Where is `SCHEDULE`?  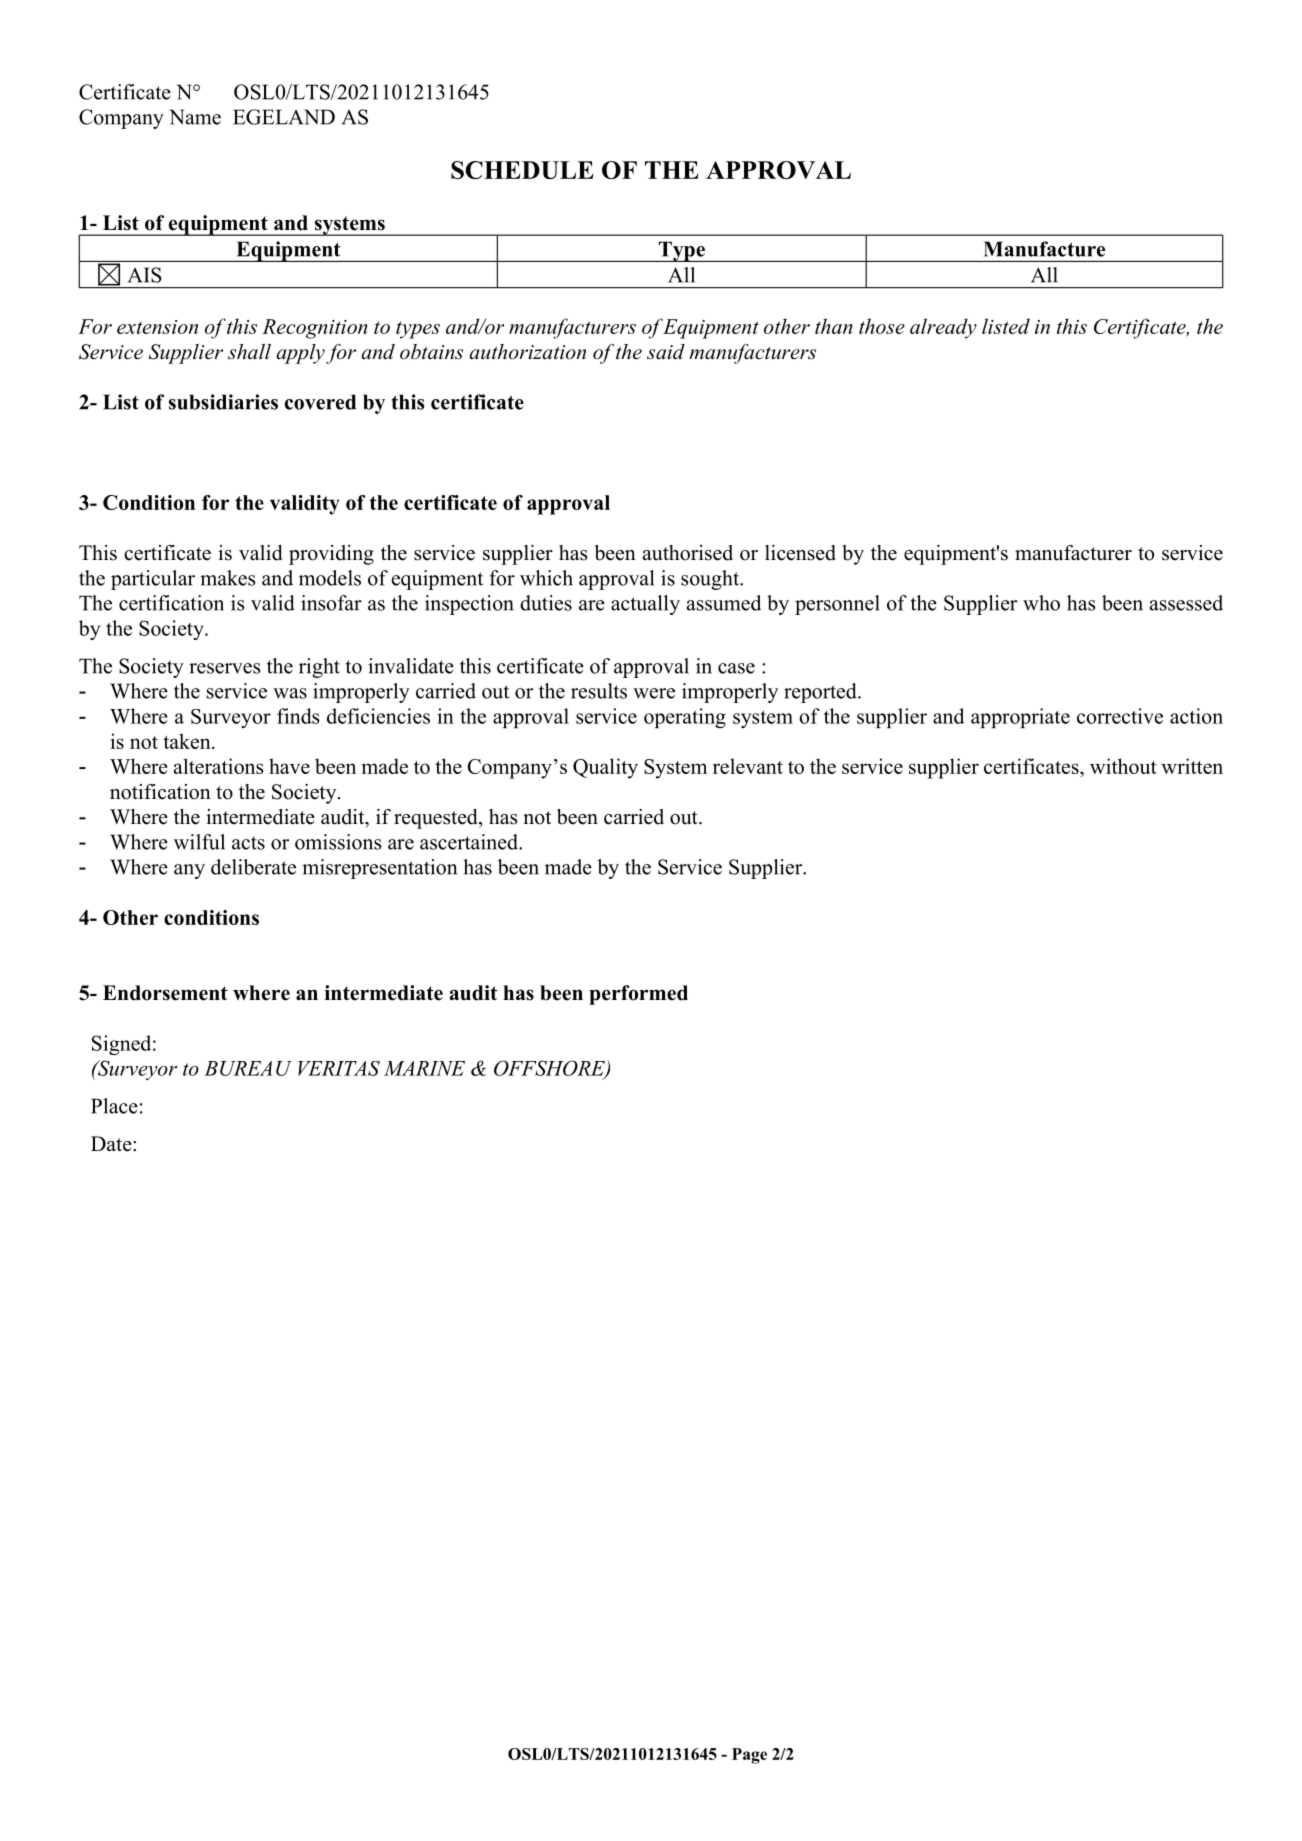
SCHEDULE is located at coordinates (522, 170).
